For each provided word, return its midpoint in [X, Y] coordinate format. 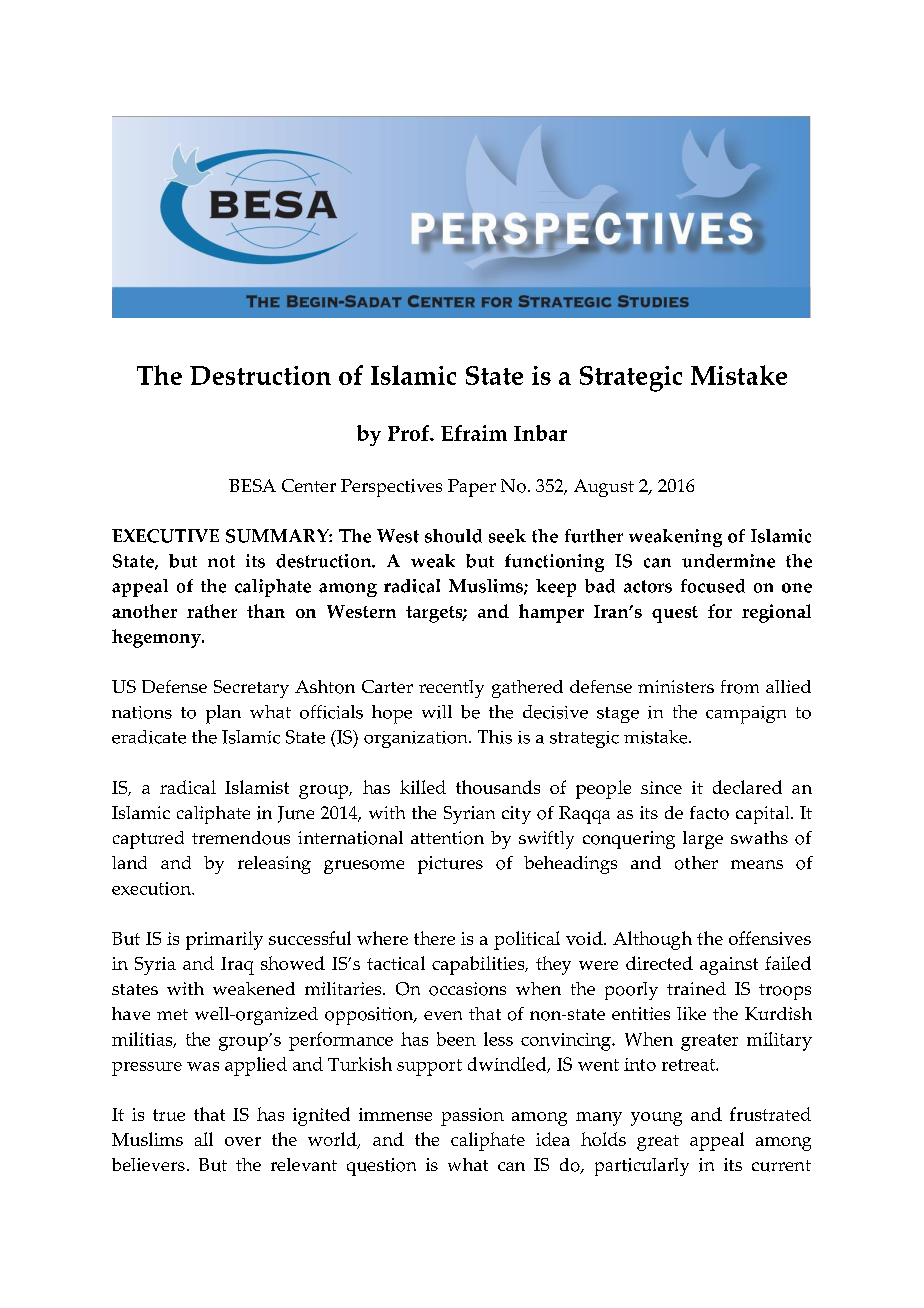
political [527, 940]
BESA [252, 485]
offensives [770, 938]
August [604, 488]
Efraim [474, 433]
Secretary [251, 689]
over [243, 1141]
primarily [224, 940]
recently [451, 689]
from [740, 687]
